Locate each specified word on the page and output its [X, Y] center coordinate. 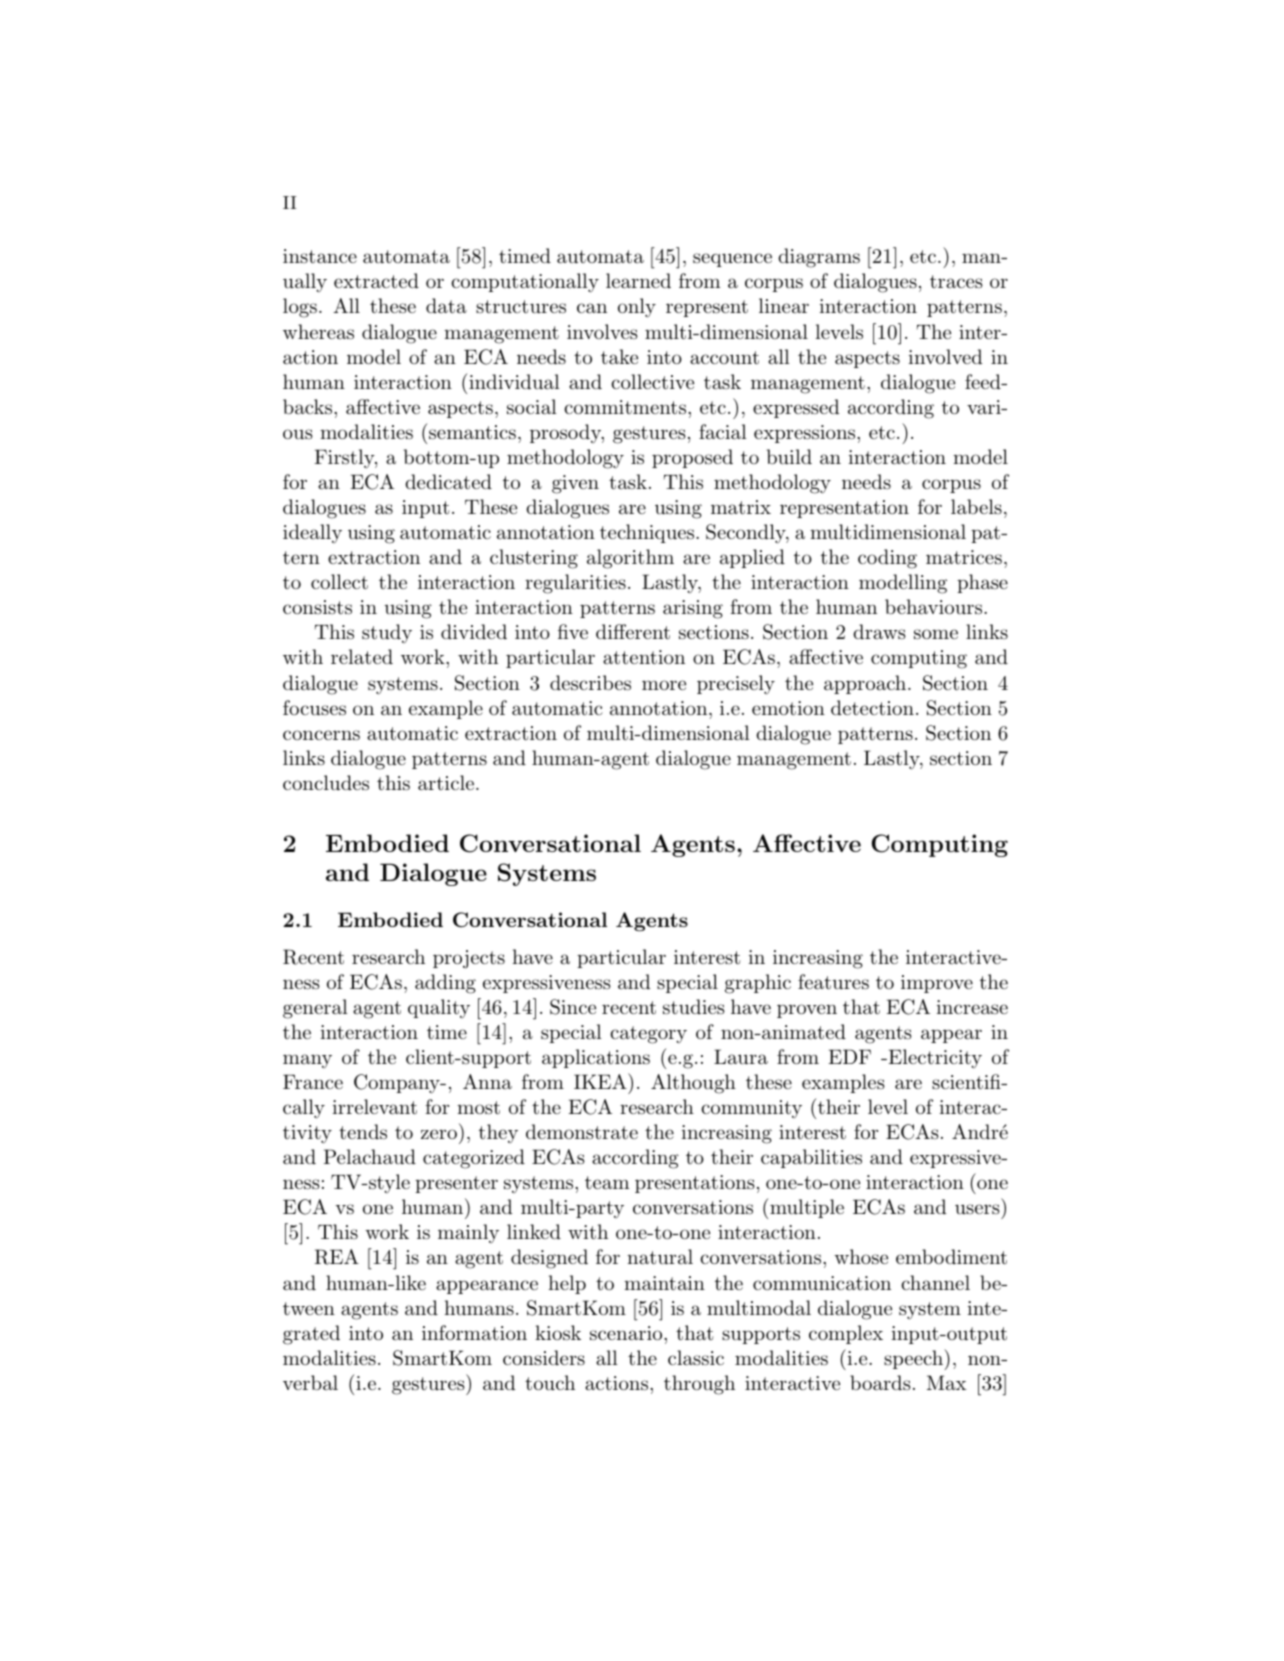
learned [638, 281]
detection [872, 707]
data [446, 306]
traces [956, 281]
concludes [326, 783]
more [664, 685]
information [474, 1332]
